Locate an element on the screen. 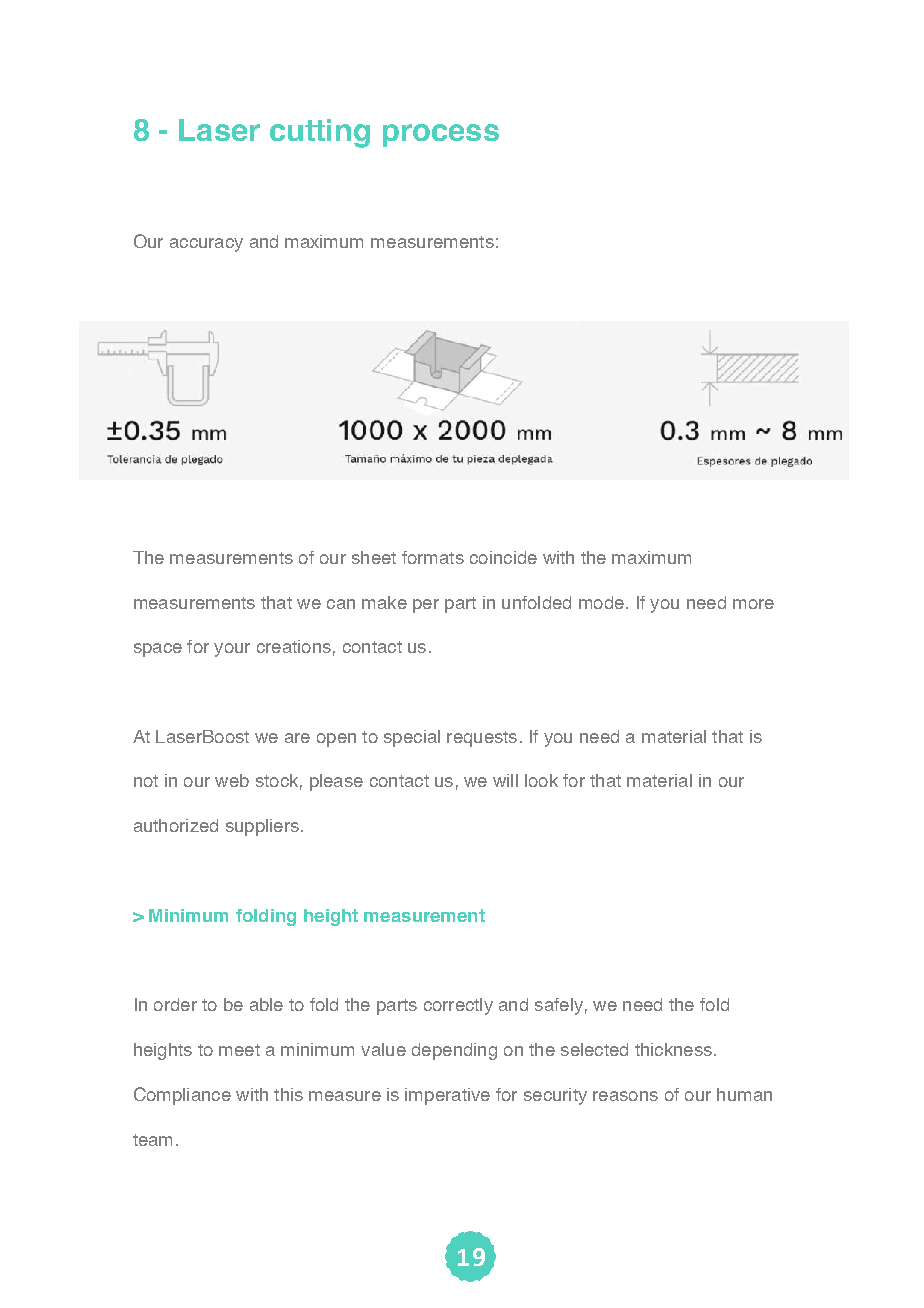 This screenshot has width=924, height=1308. cutting is located at coordinates (320, 133).
